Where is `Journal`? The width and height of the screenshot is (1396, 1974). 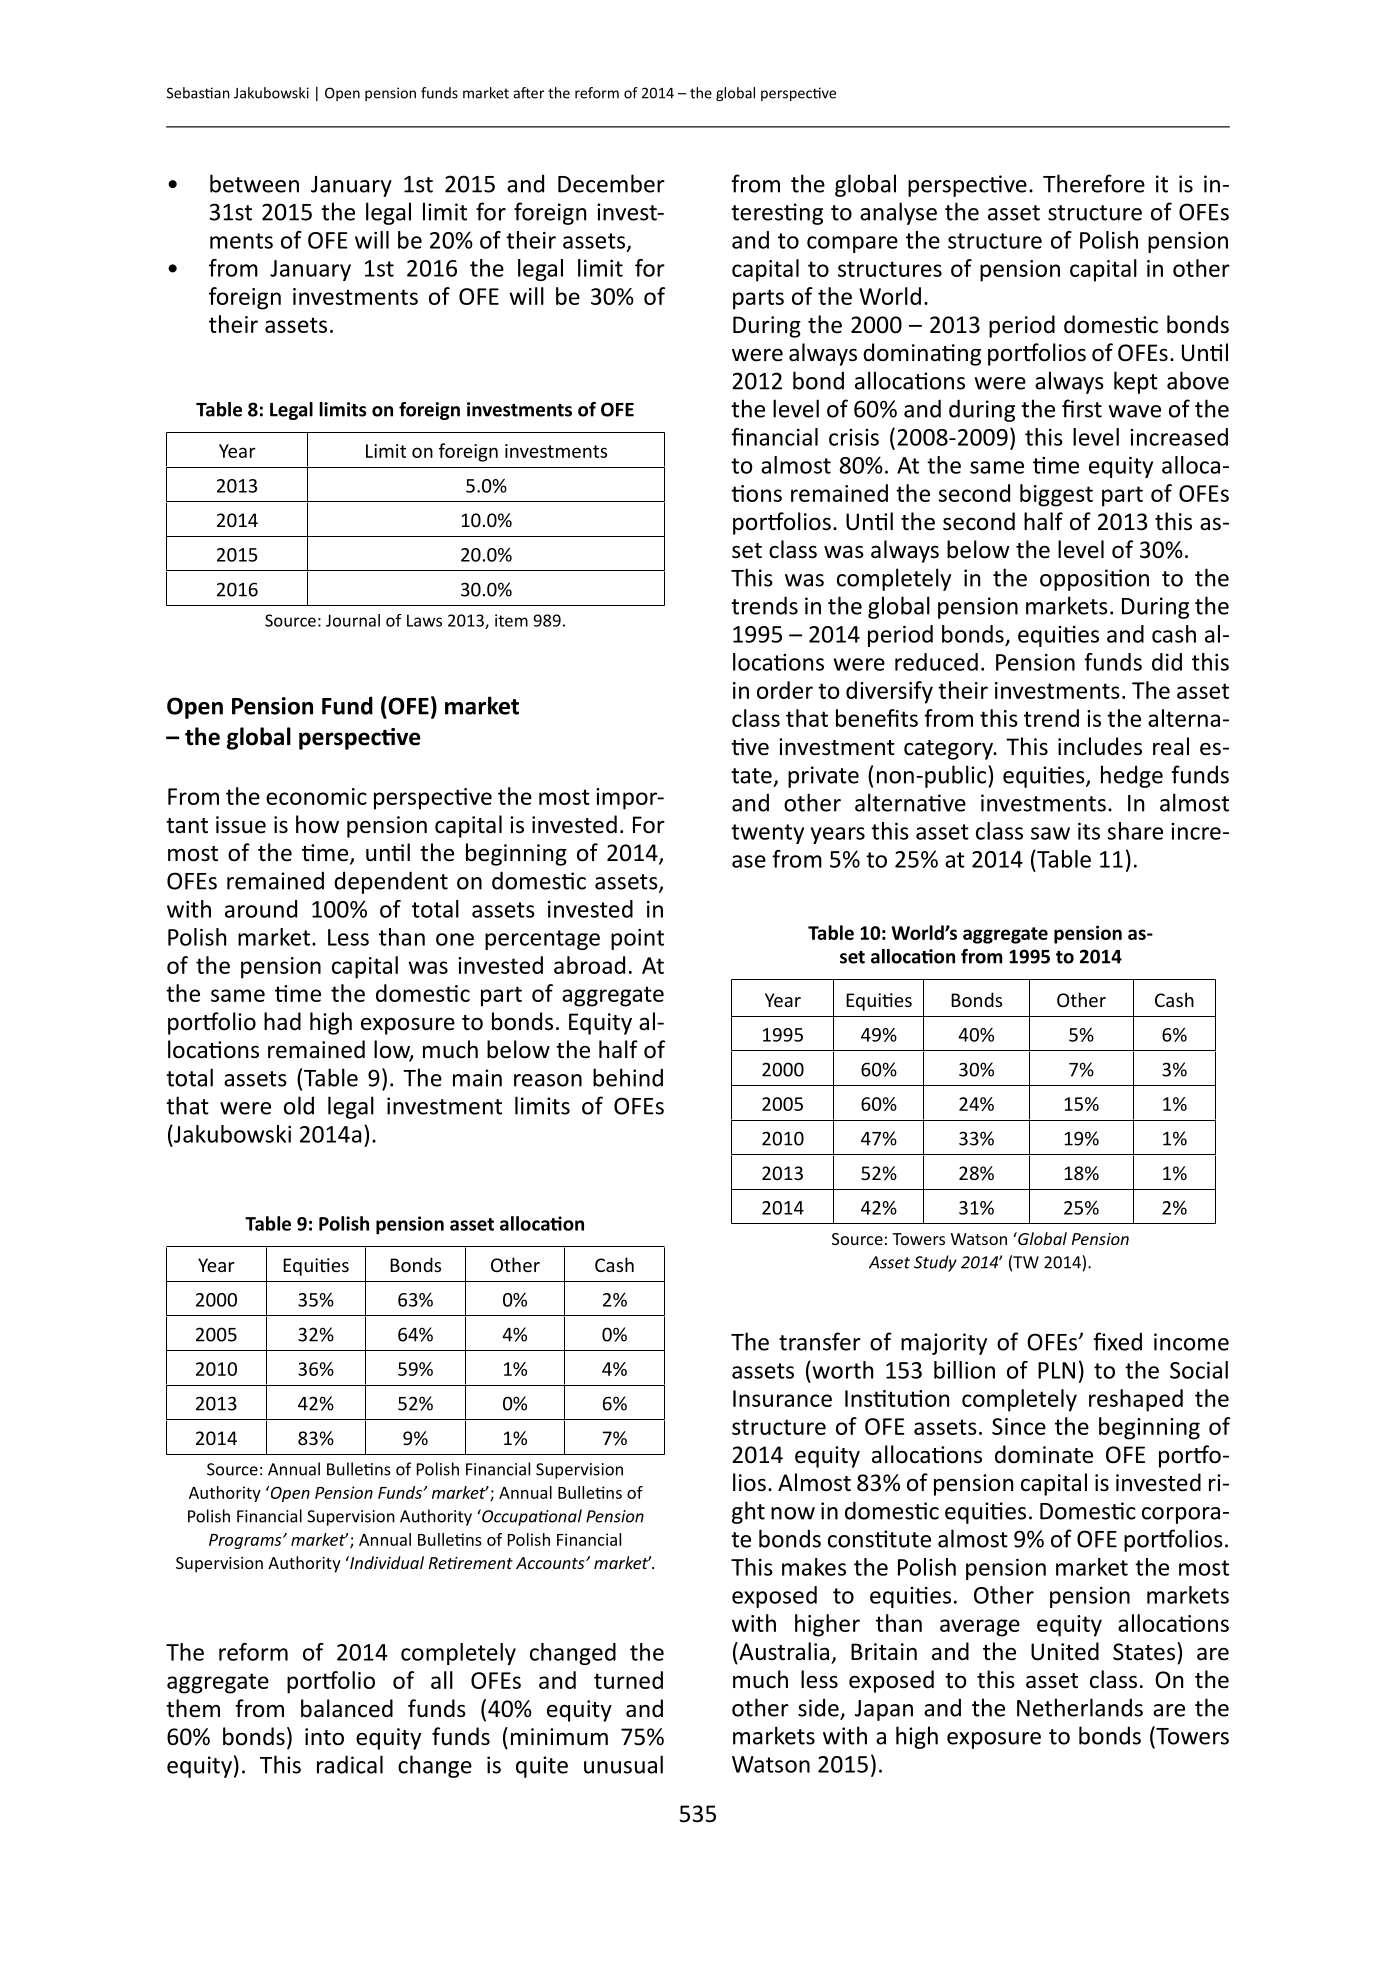 Journal is located at coordinates (353, 620).
